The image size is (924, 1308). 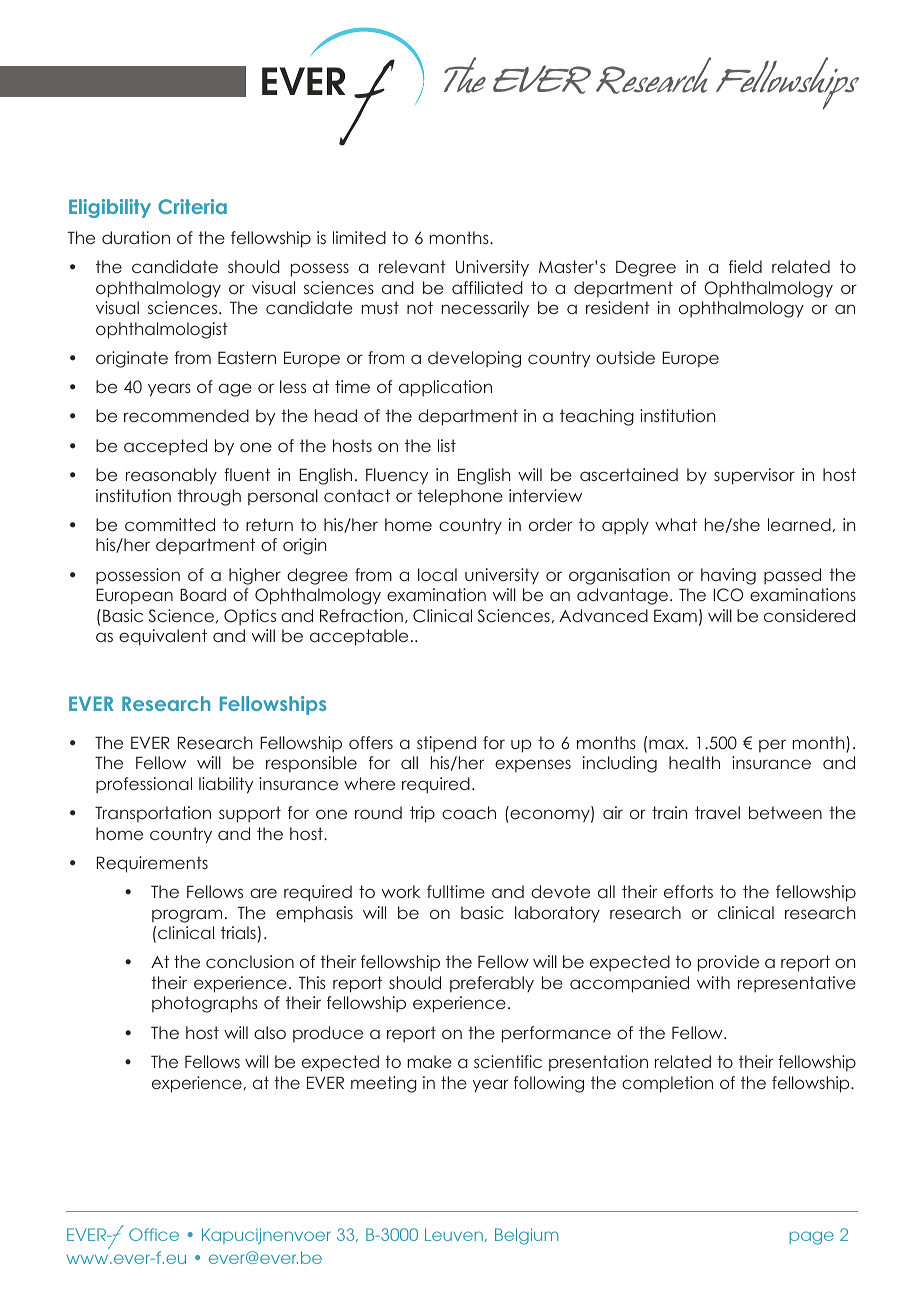 What do you see at coordinates (455, 1235) in the screenshot?
I see `Leuven` at bounding box center [455, 1235].
